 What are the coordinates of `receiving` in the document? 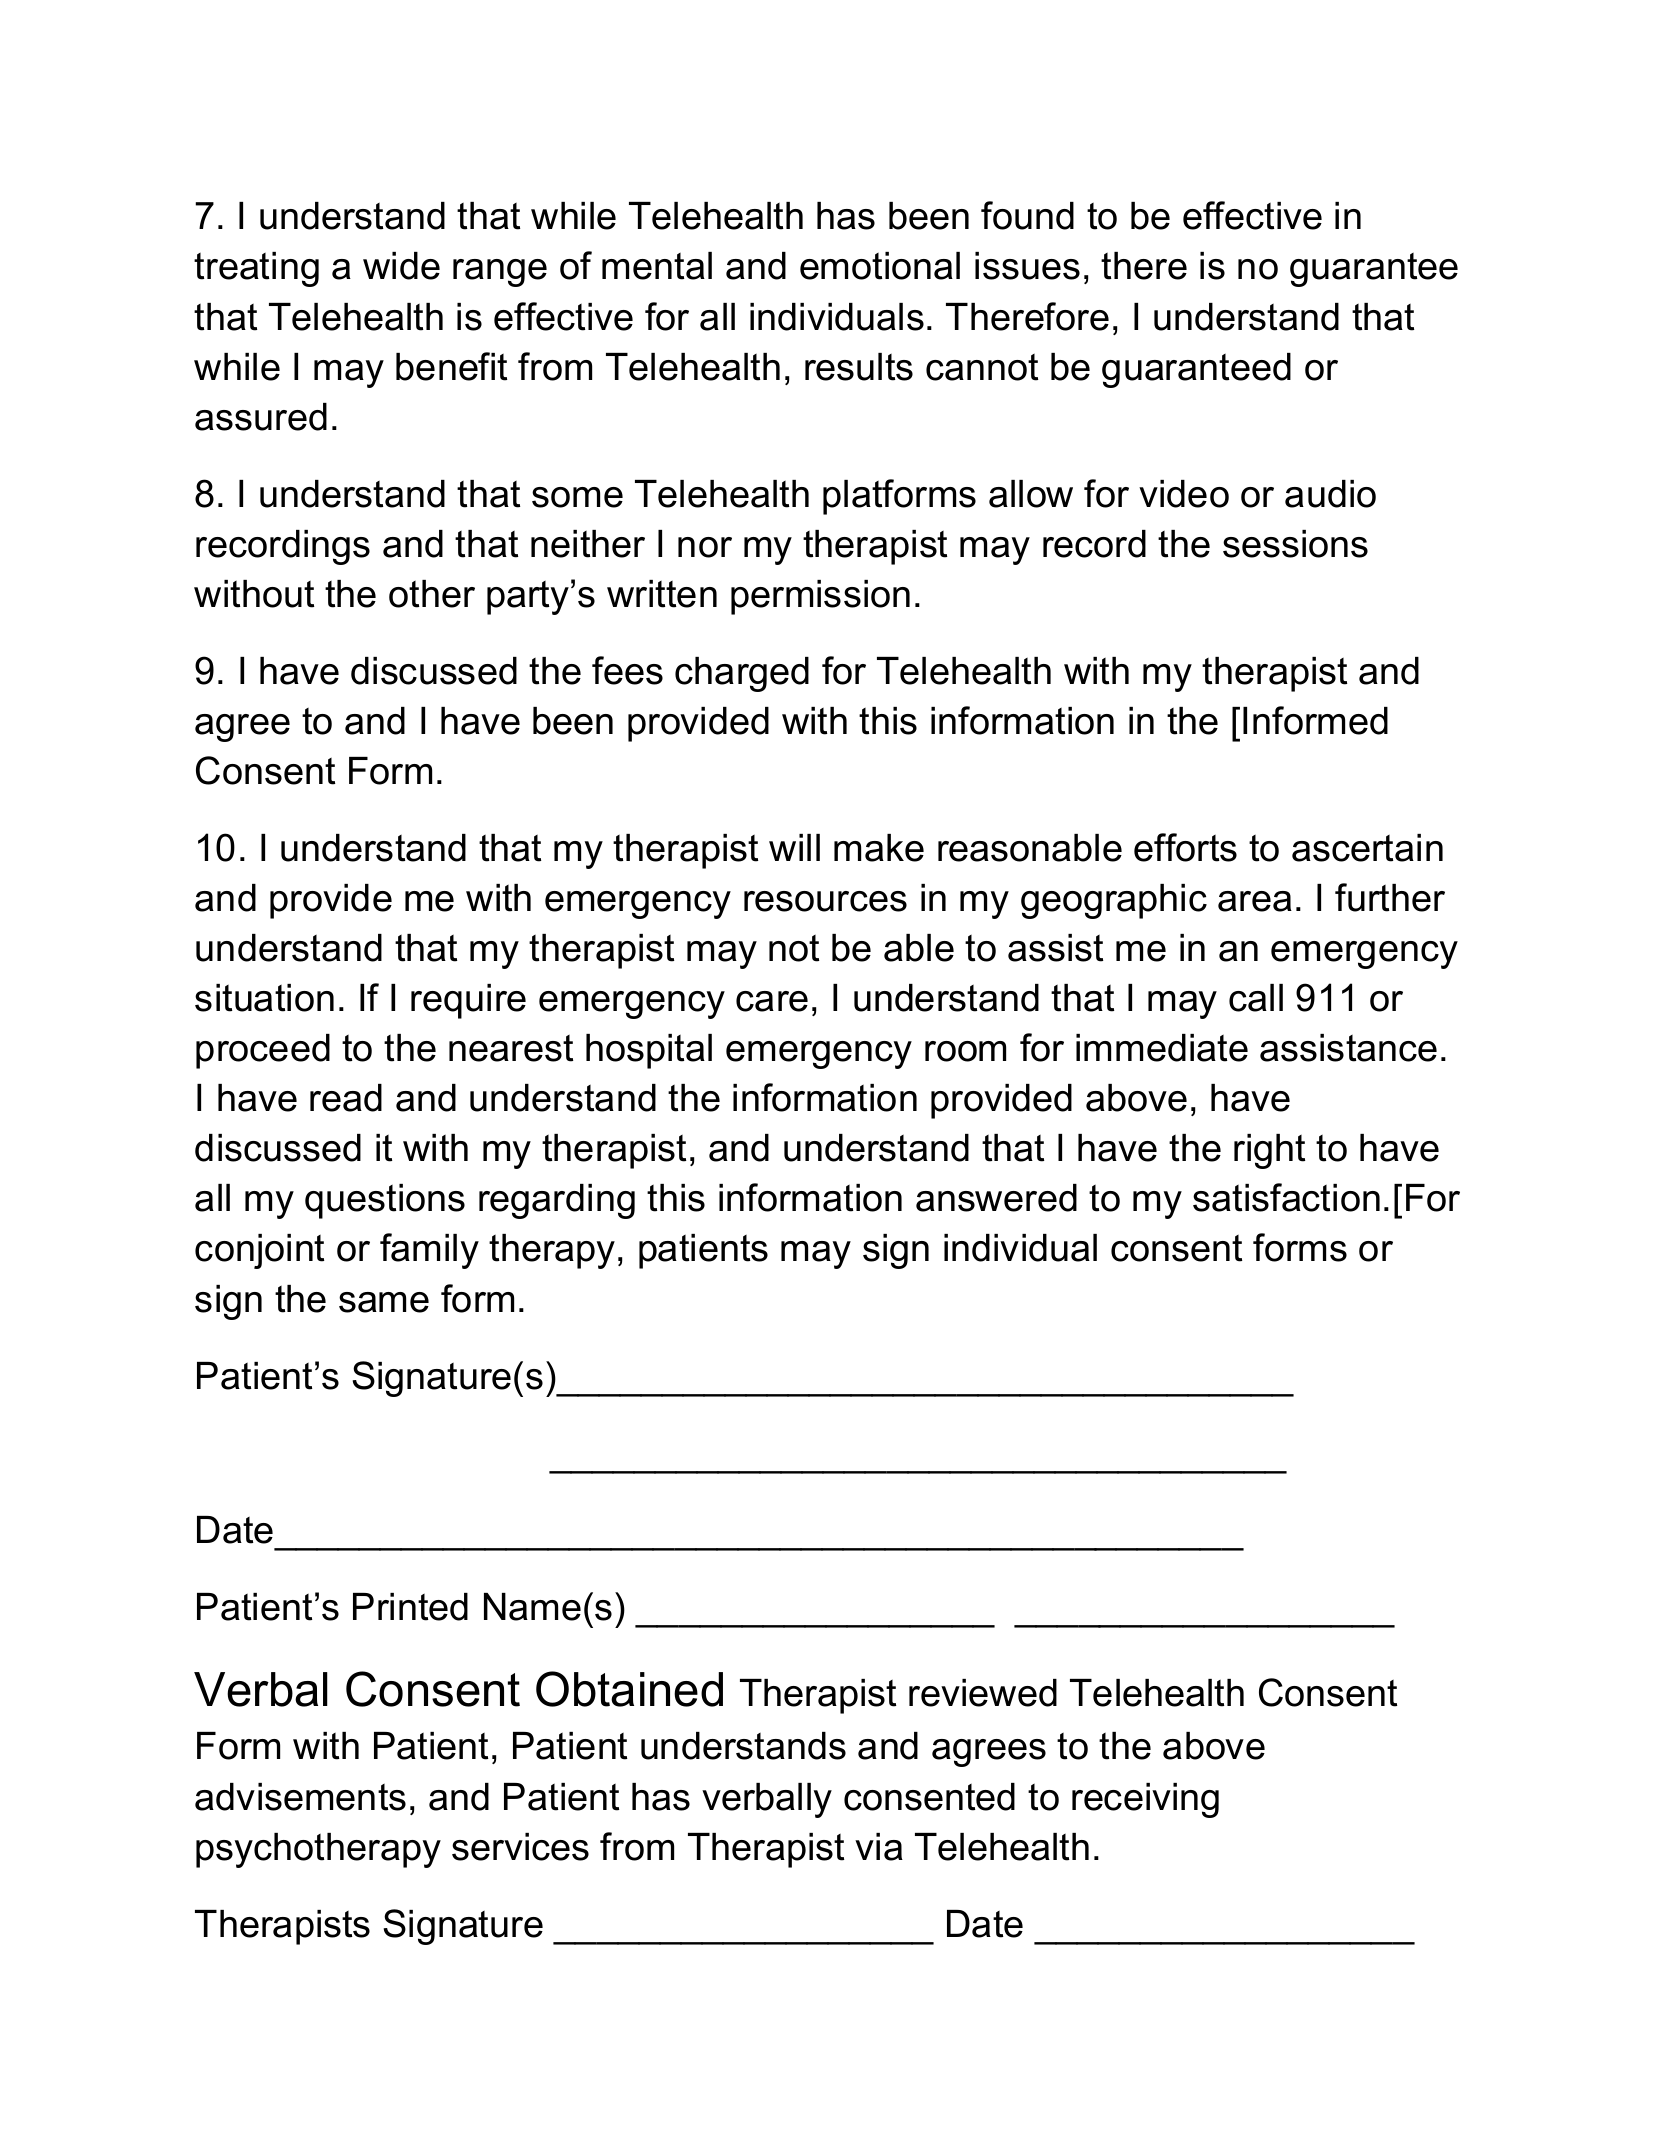 It's located at (1145, 1800).
